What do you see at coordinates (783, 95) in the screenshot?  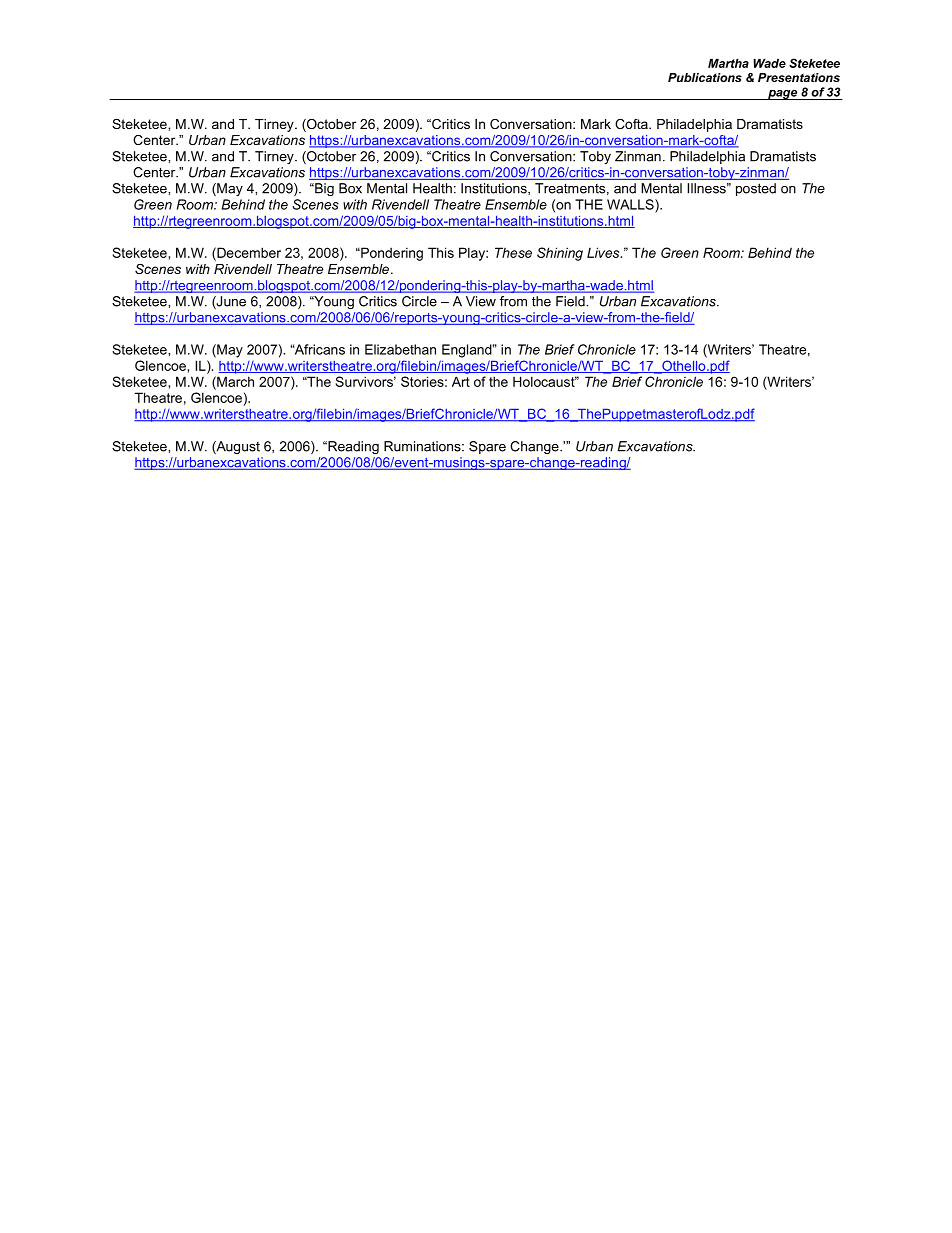 I see `page` at bounding box center [783, 95].
